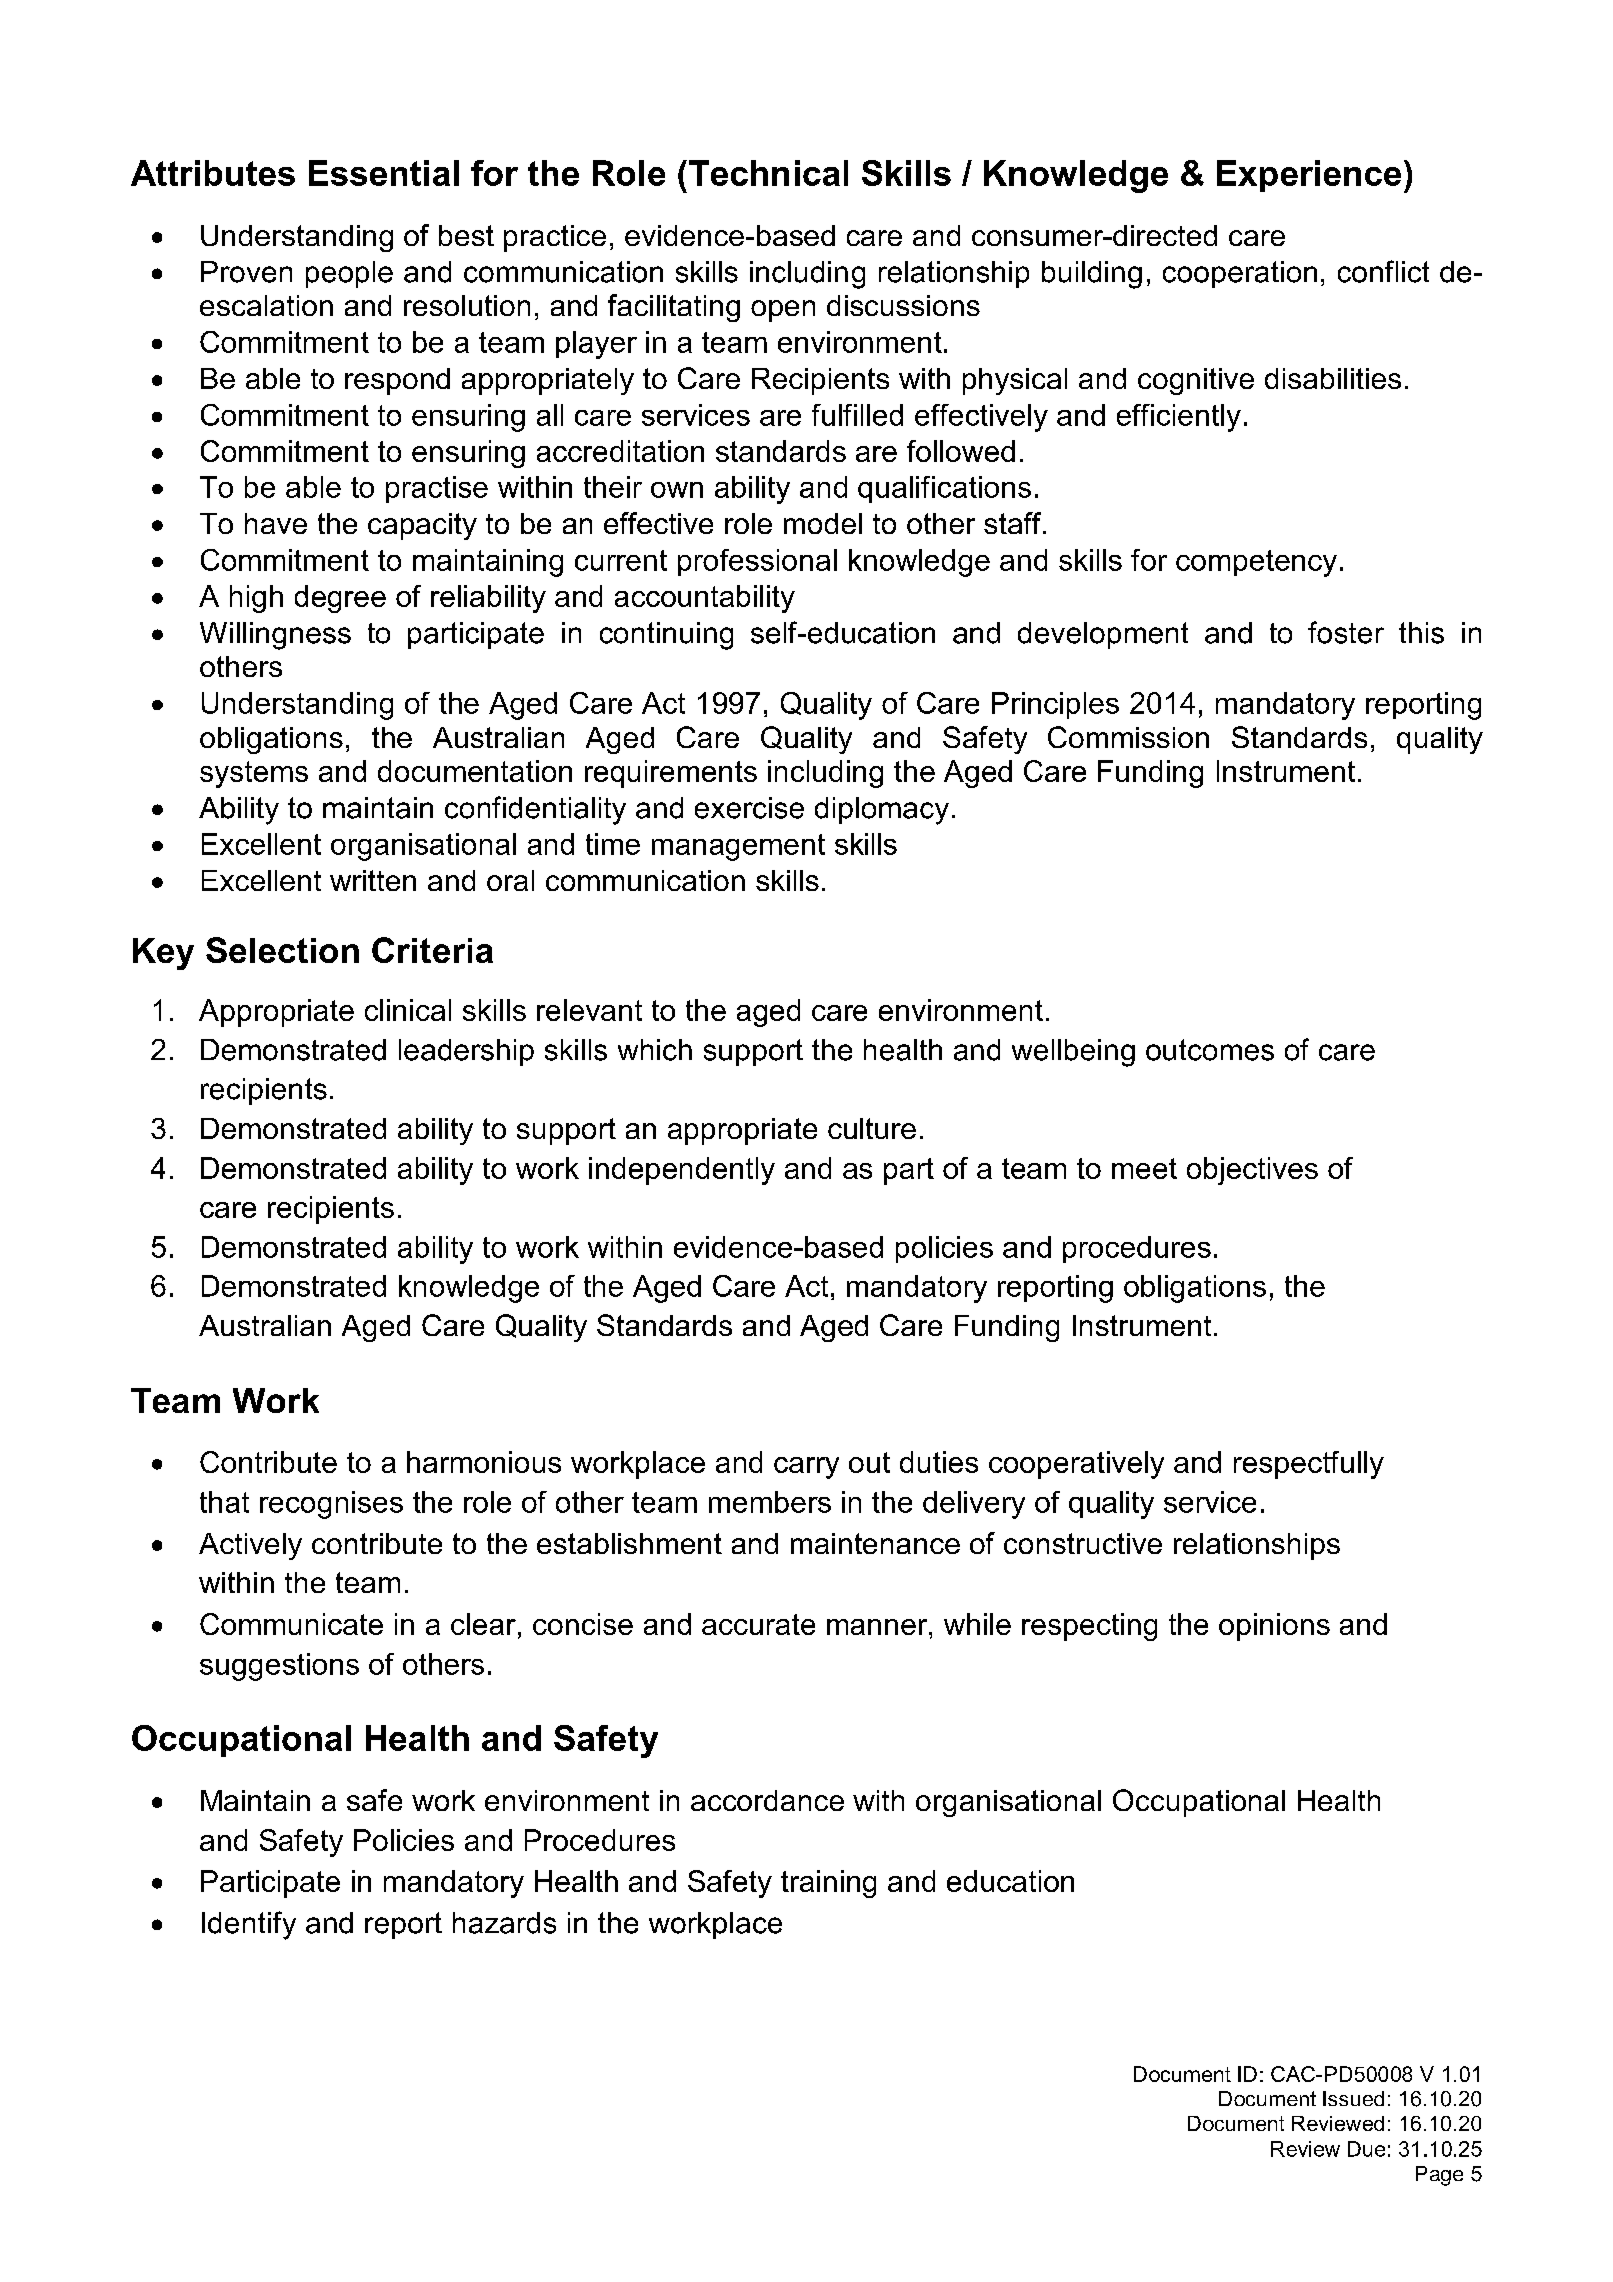  What do you see at coordinates (349, 274) in the screenshot?
I see `people` at bounding box center [349, 274].
